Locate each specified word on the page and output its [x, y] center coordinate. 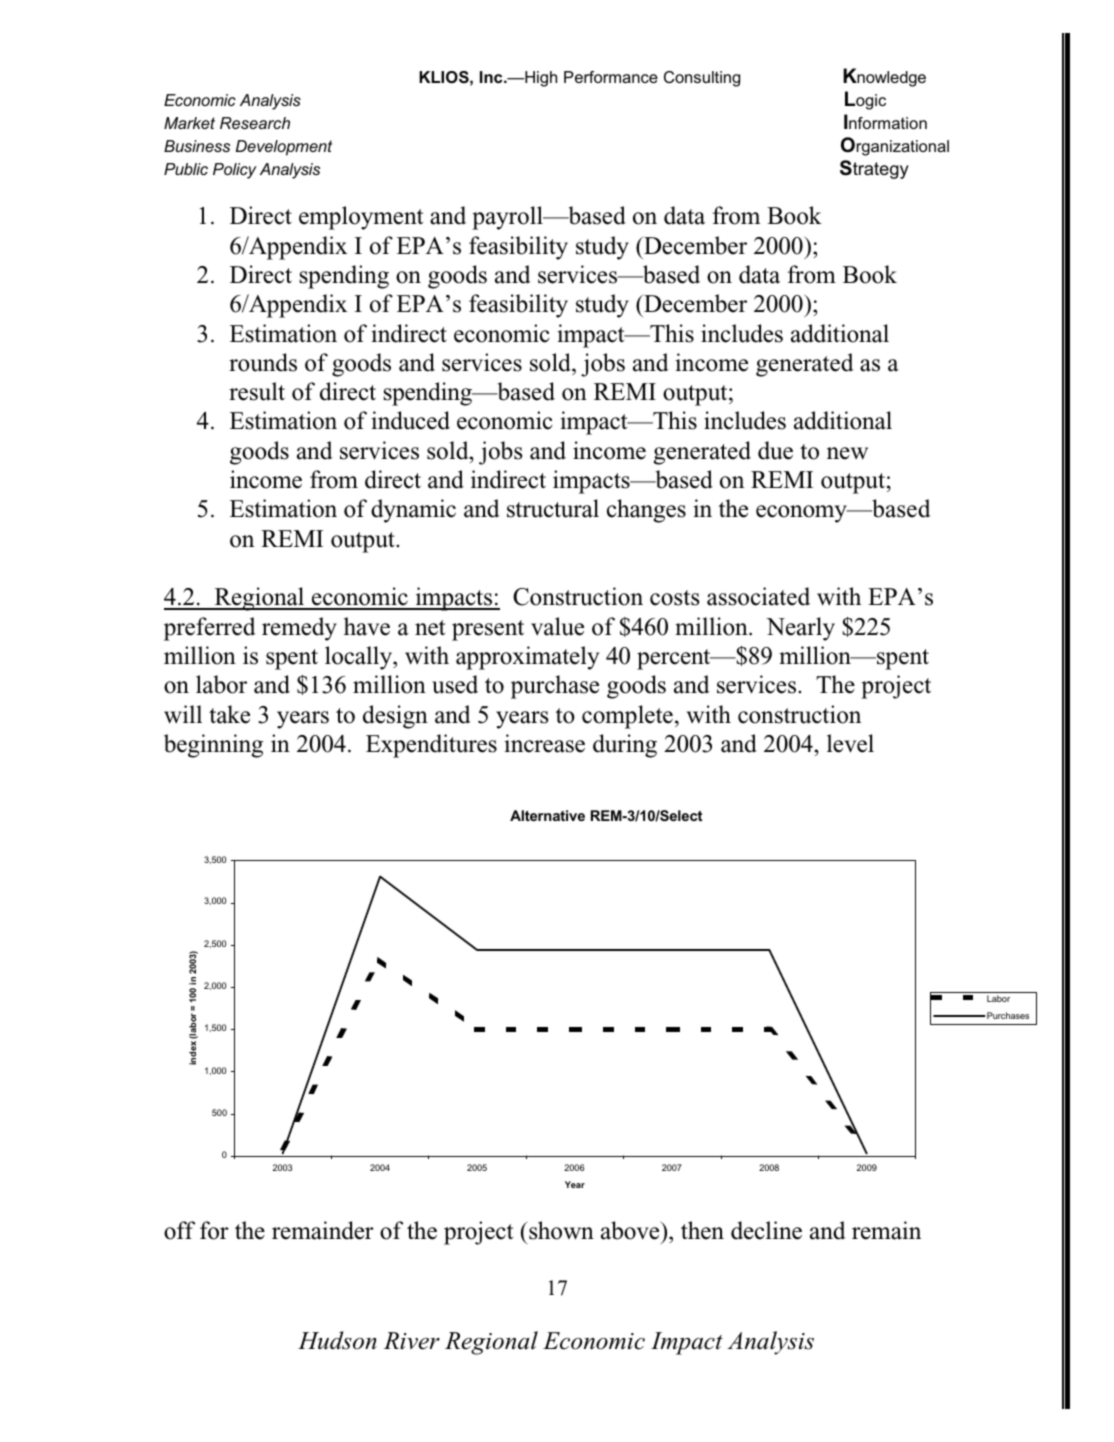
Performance [611, 77]
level [850, 743]
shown [560, 1230]
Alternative [547, 815]
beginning [213, 746]
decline [766, 1230]
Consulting [702, 79]
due [775, 450]
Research [255, 123]
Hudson [337, 1340]
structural [553, 508]
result [257, 391]
